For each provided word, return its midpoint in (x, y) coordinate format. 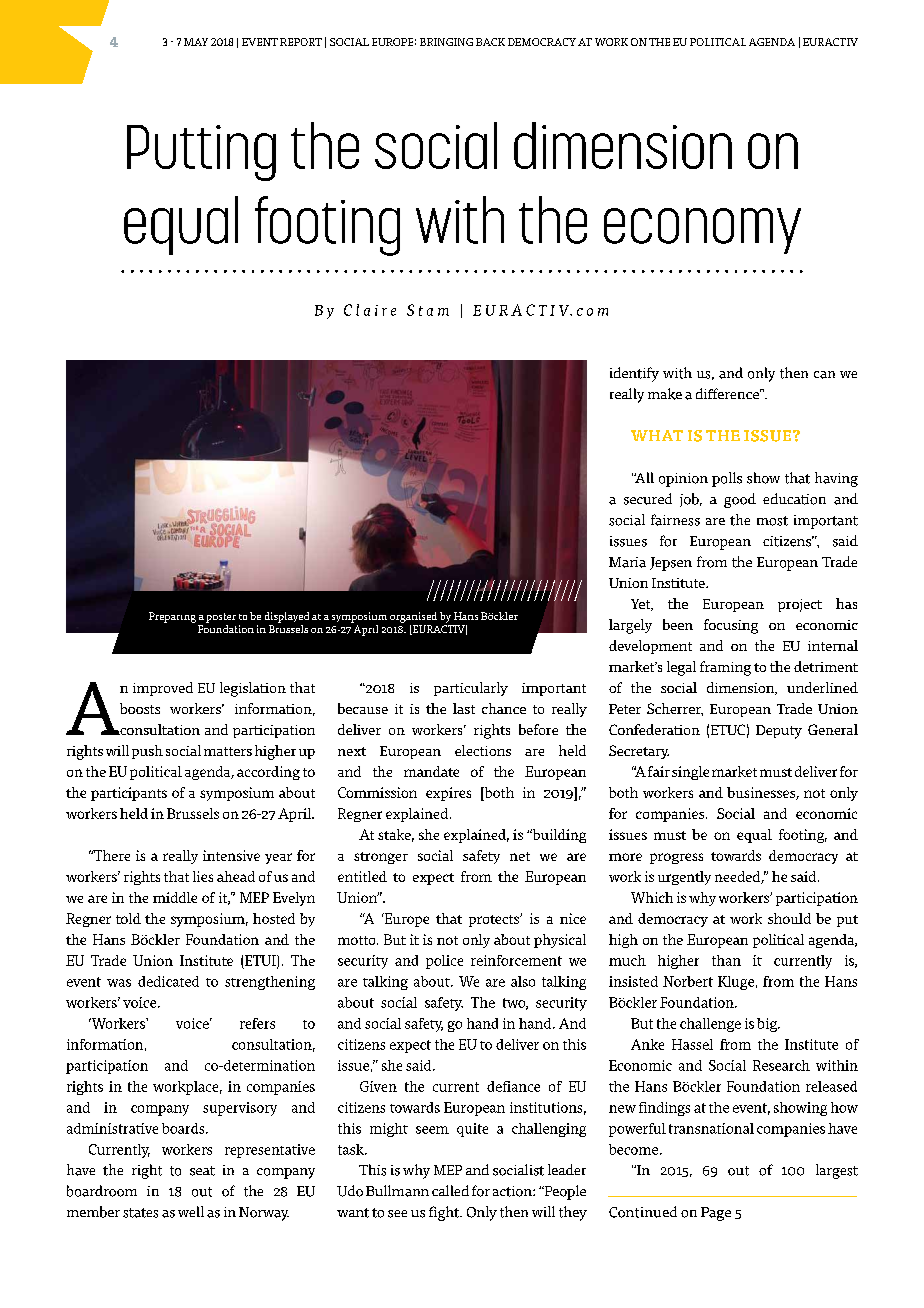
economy (702, 231)
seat (202, 1171)
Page (716, 1214)
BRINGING (446, 42)
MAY (196, 42)
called (450, 1190)
